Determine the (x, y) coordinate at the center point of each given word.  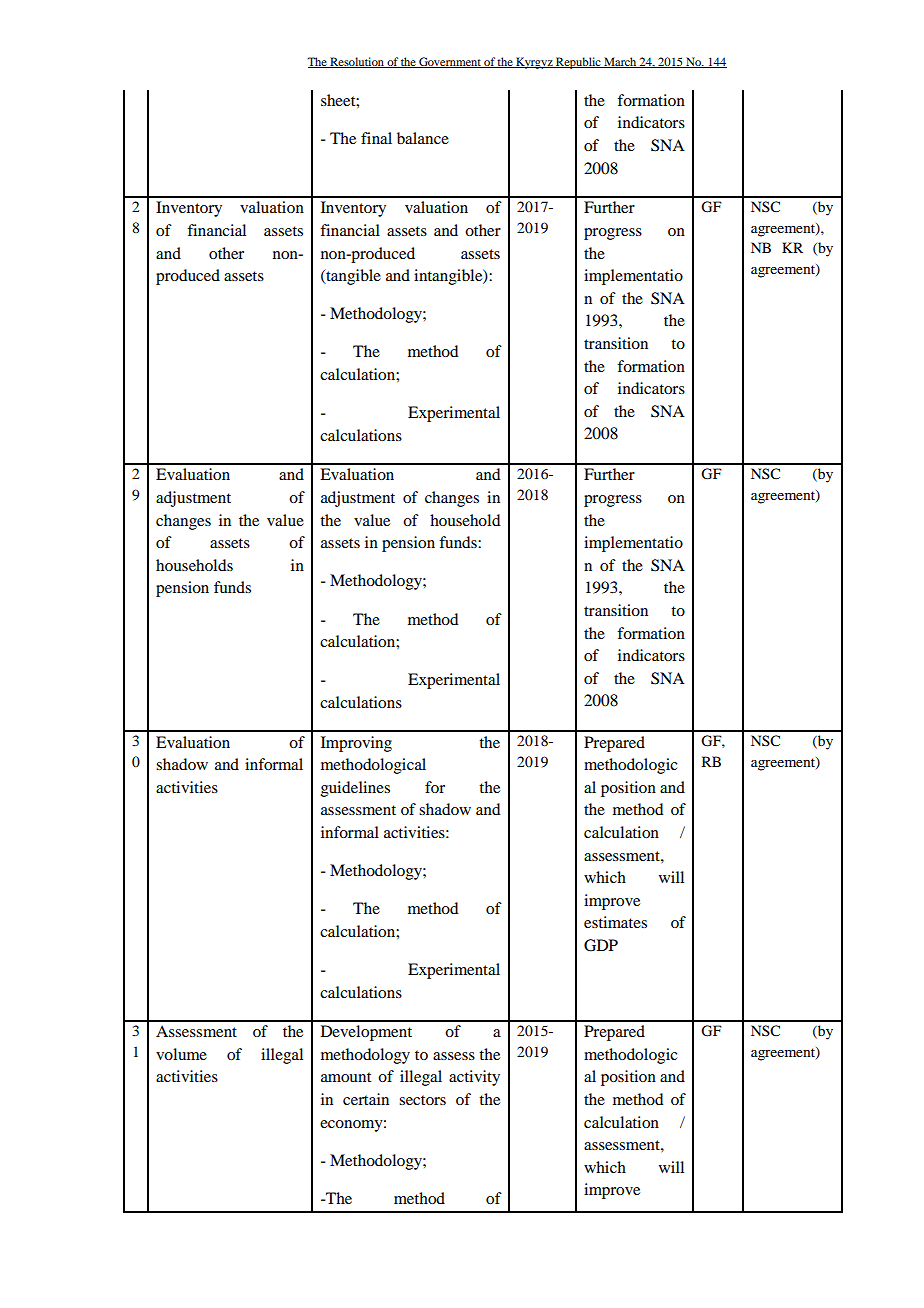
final (376, 138)
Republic (578, 63)
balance (423, 138)
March (620, 62)
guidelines (355, 789)
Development (366, 1033)
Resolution (357, 62)
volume (181, 1054)
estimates (615, 922)
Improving (356, 744)
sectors (422, 1100)
